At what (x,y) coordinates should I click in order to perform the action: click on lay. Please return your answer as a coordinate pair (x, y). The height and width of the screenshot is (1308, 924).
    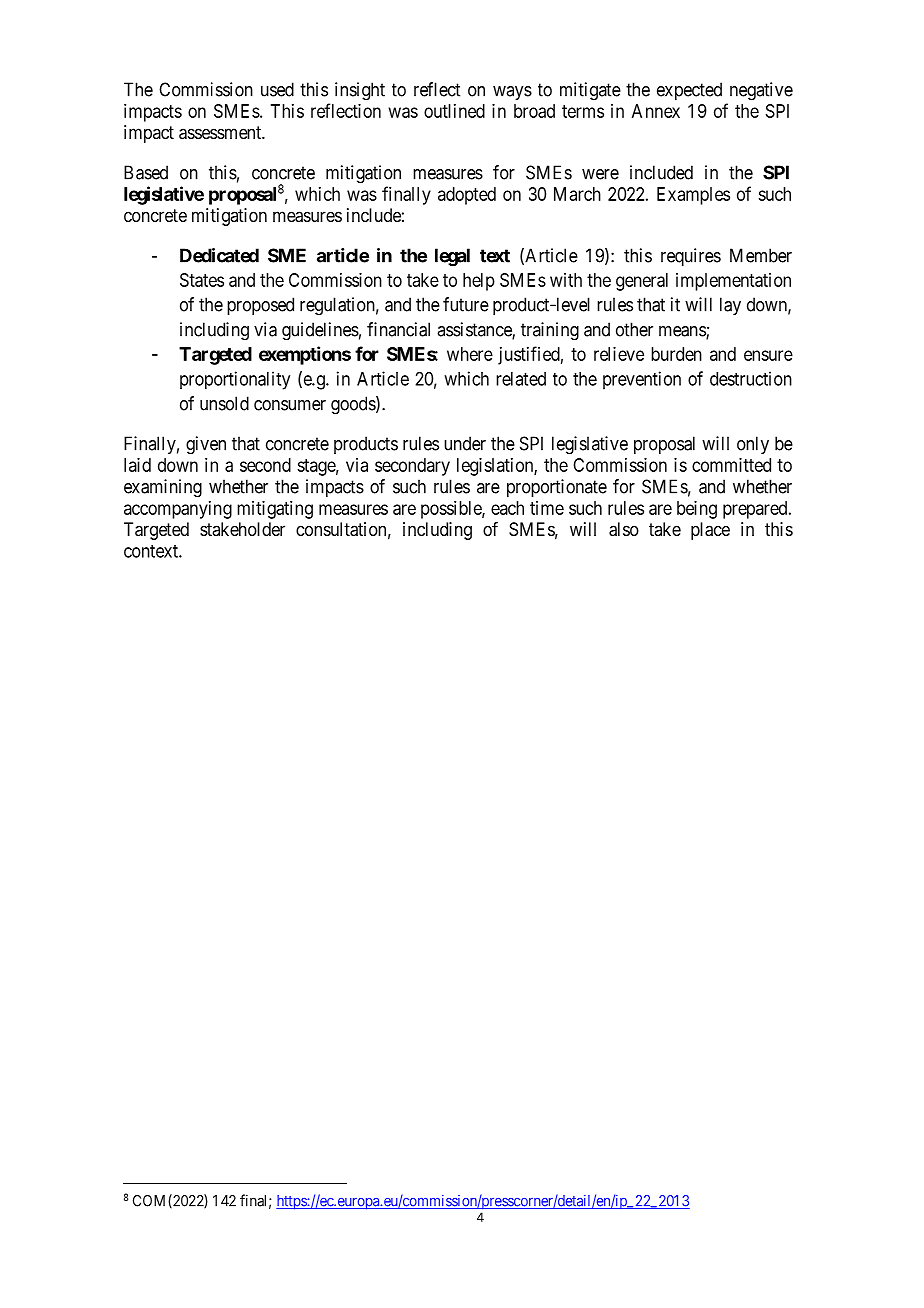
    Looking at the image, I should click on (730, 306).
